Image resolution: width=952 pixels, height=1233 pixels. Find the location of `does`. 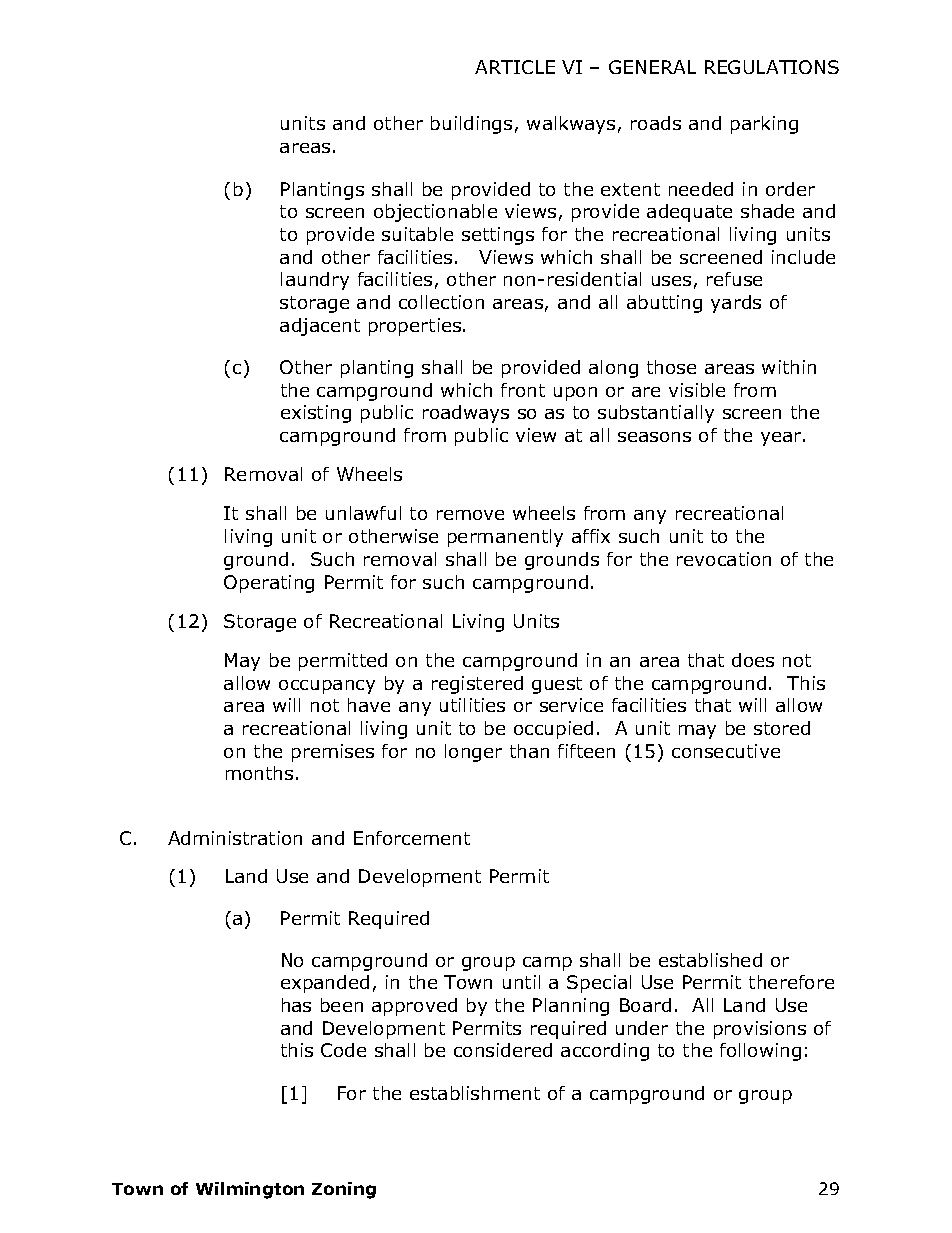

does is located at coordinates (753, 660).
